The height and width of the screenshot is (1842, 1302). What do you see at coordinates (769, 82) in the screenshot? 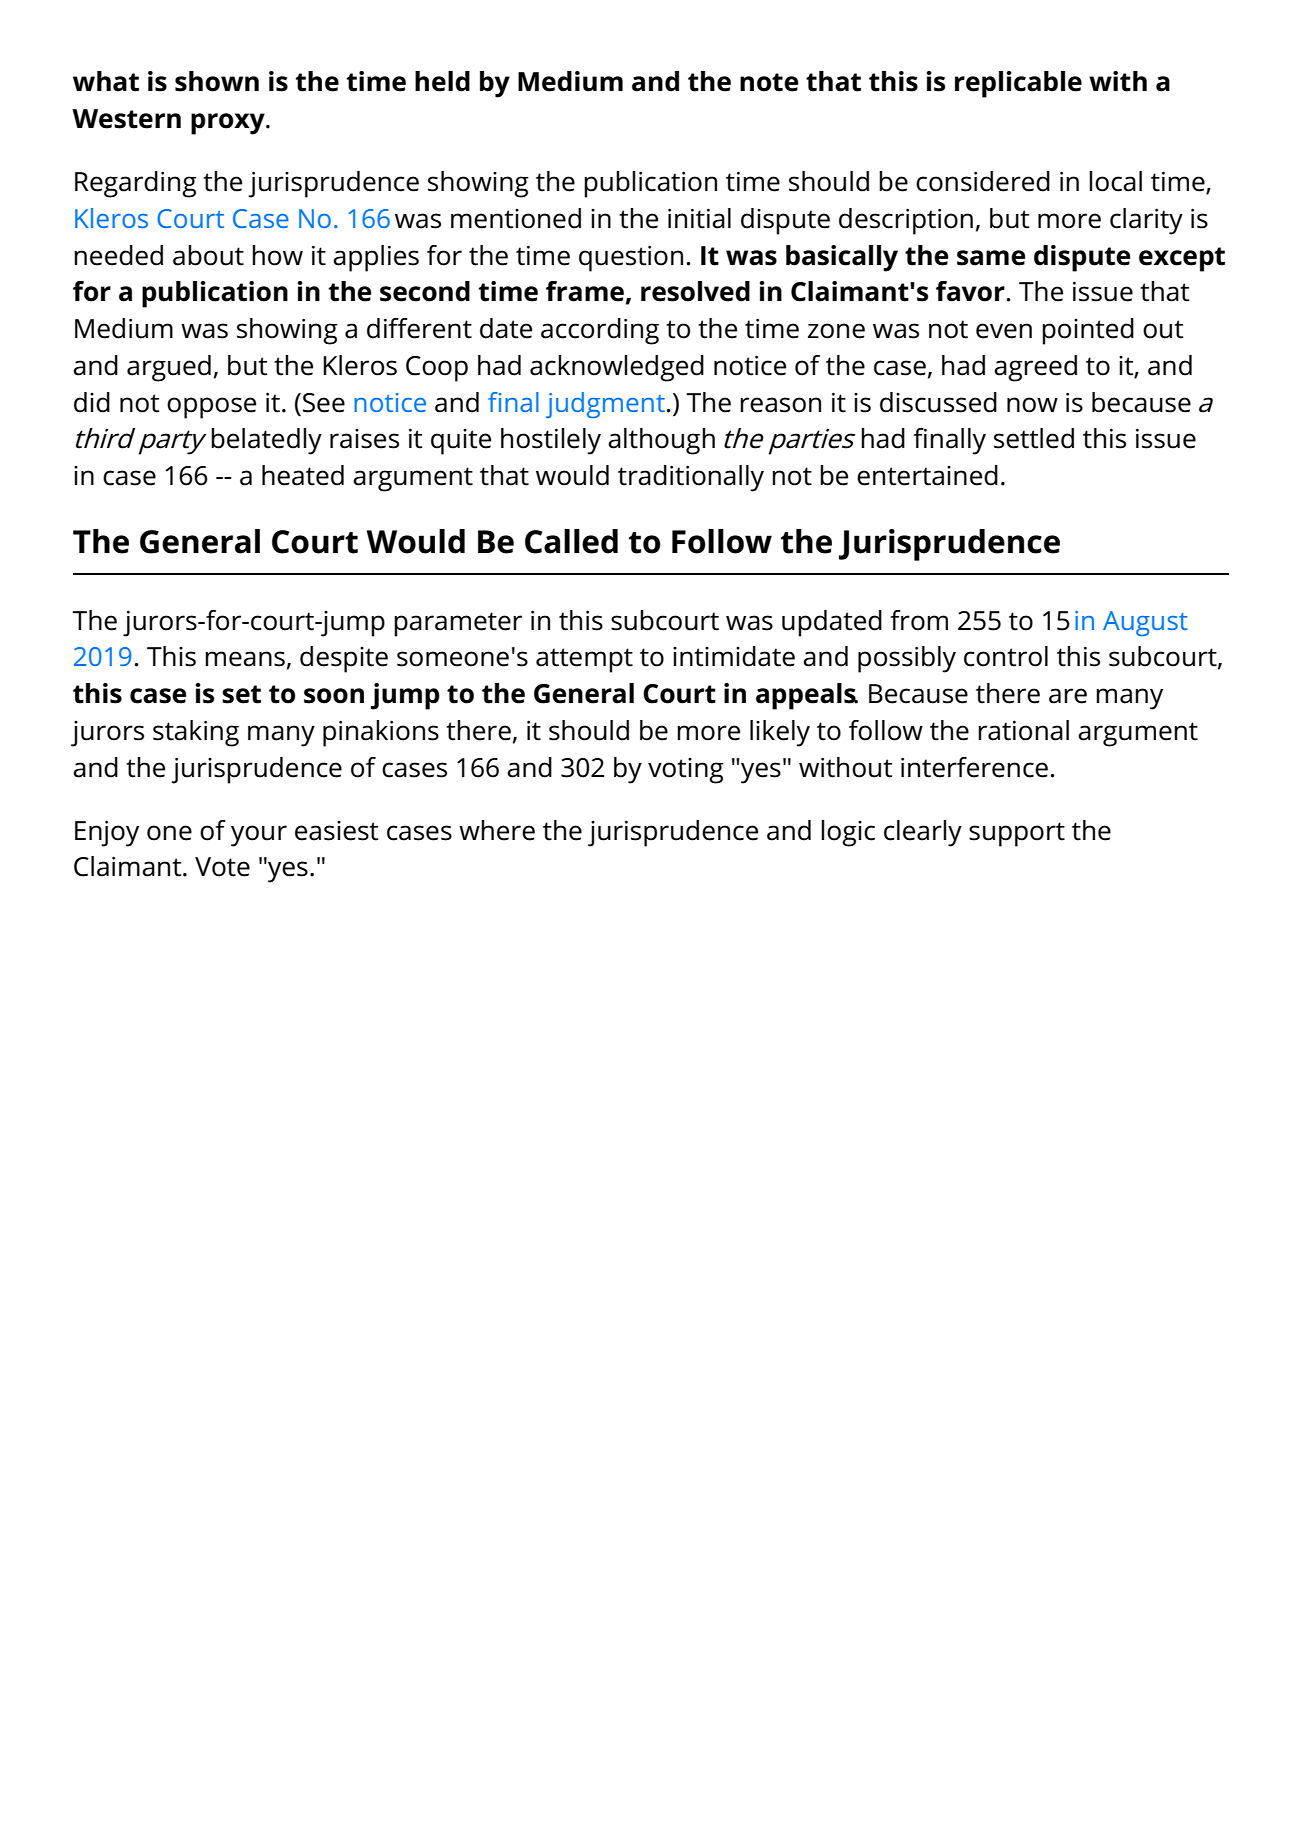
I see `note` at bounding box center [769, 82].
